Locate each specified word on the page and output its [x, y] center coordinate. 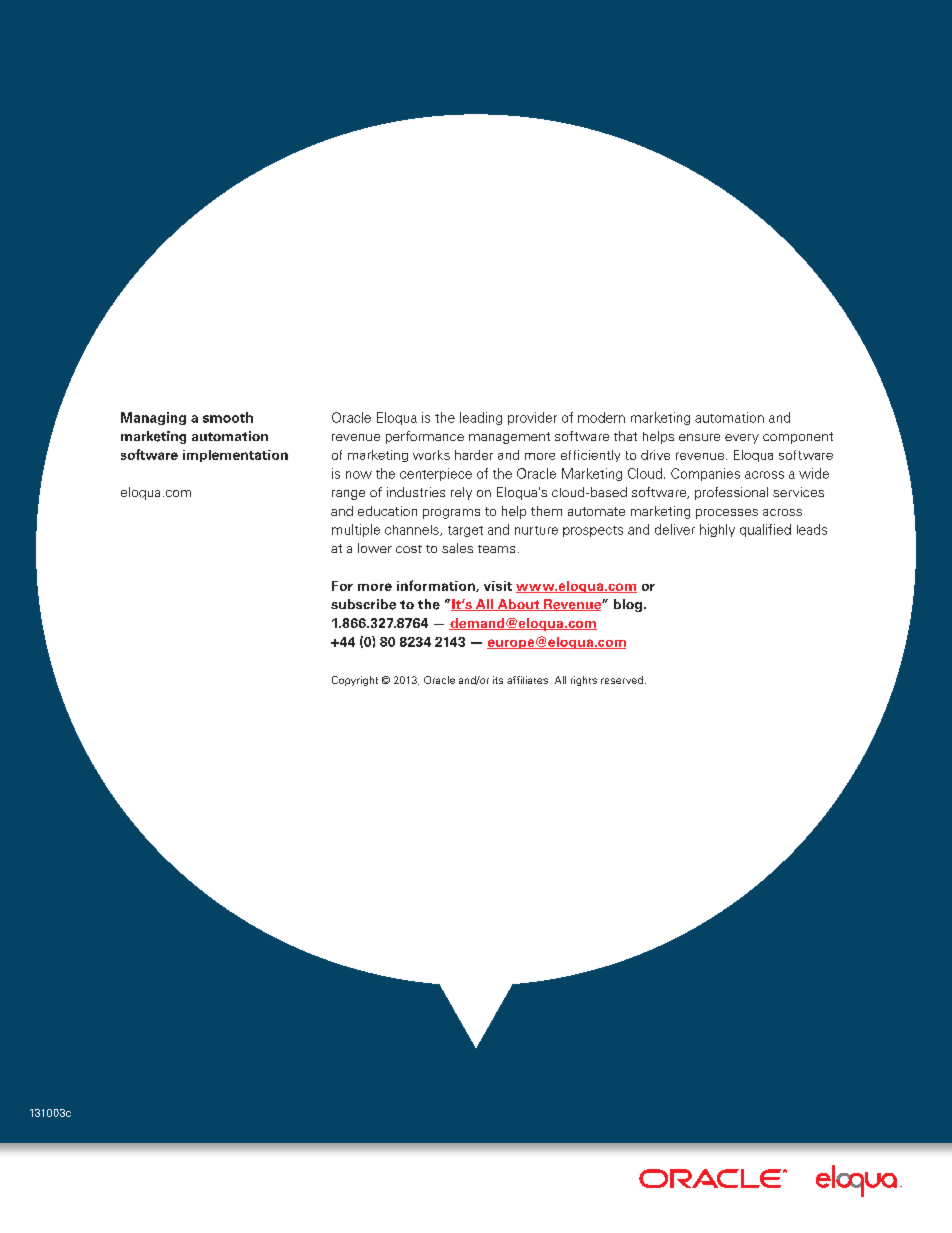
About [518, 605]
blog [628, 605]
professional [731, 493]
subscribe [363, 604]
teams [496, 549]
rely [461, 493]
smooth [228, 417]
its [498, 680]
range [348, 495]
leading [481, 418]
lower [375, 548]
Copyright [355, 681]
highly [717, 530]
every [742, 439]
